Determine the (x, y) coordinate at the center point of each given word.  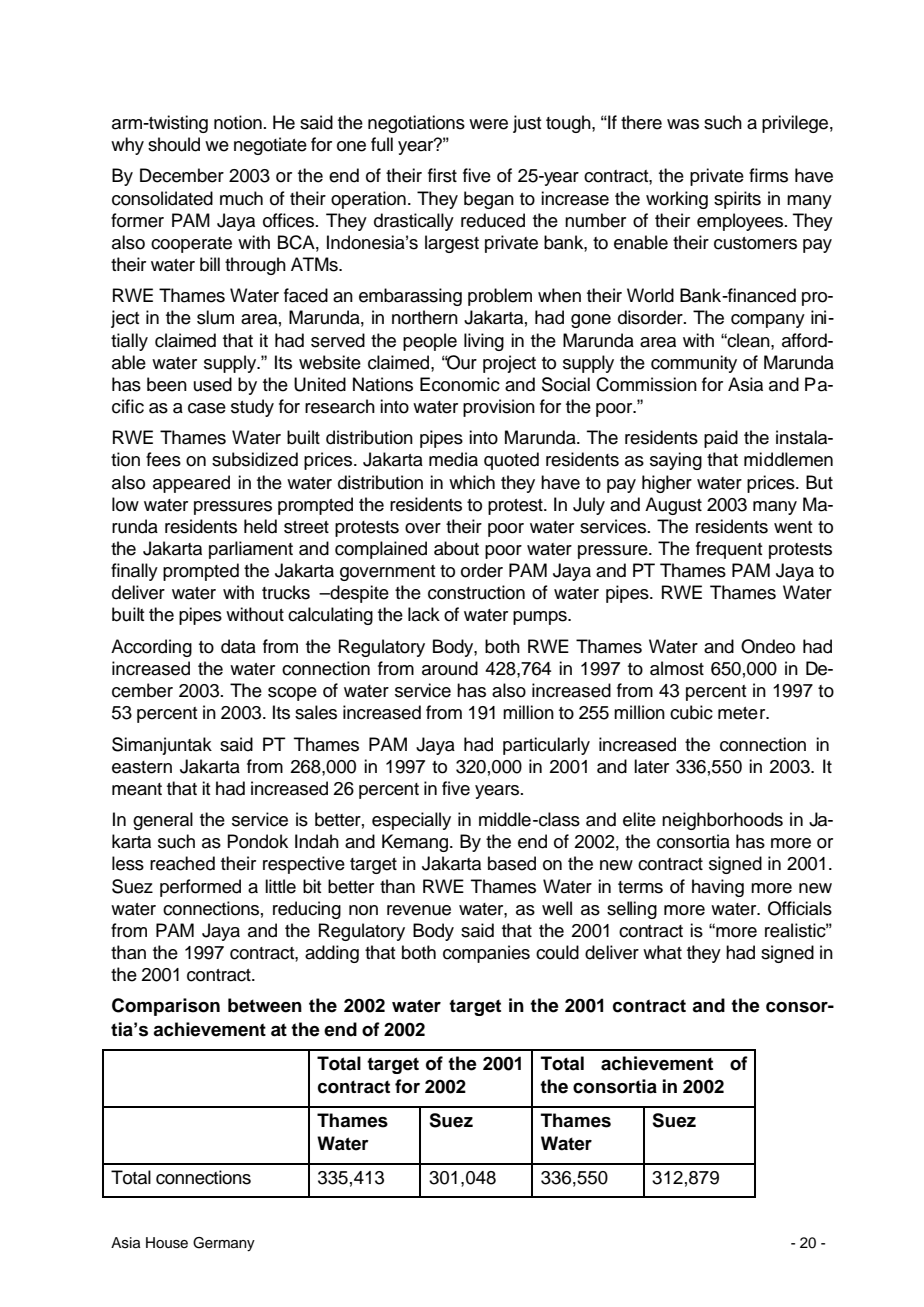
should (174, 144)
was (683, 124)
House (167, 1243)
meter (743, 713)
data (238, 646)
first (442, 175)
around (450, 668)
